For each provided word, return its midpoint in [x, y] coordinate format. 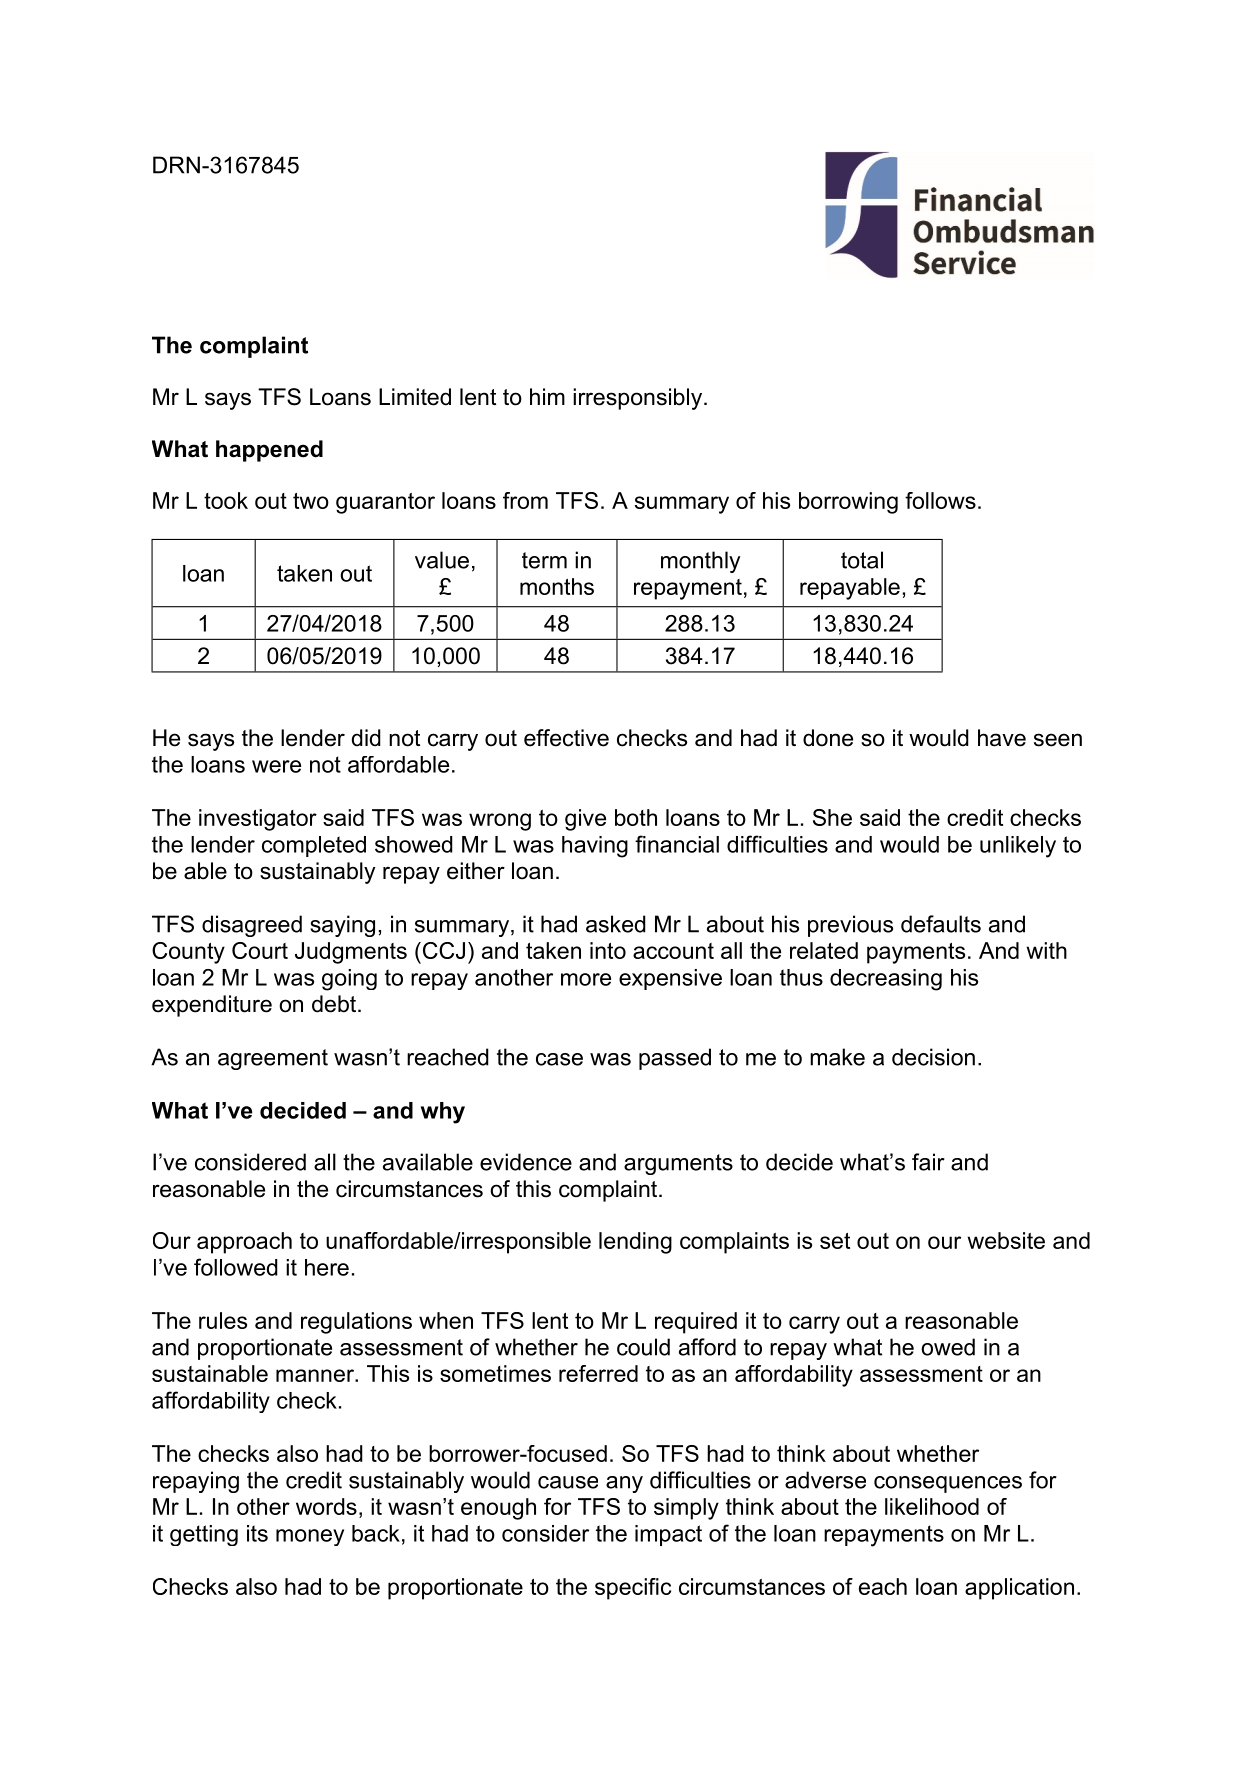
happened [269, 451]
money [310, 1537]
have [1002, 738]
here [327, 1267]
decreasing [886, 980]
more [586, 979]
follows [940, 500]
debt [334, 1004]
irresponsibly [637, 399]
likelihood [932, 1506]
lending [635, 1243]
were [276, 766]
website [1006, 1240]
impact [668, 1535]
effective [566, 738]
